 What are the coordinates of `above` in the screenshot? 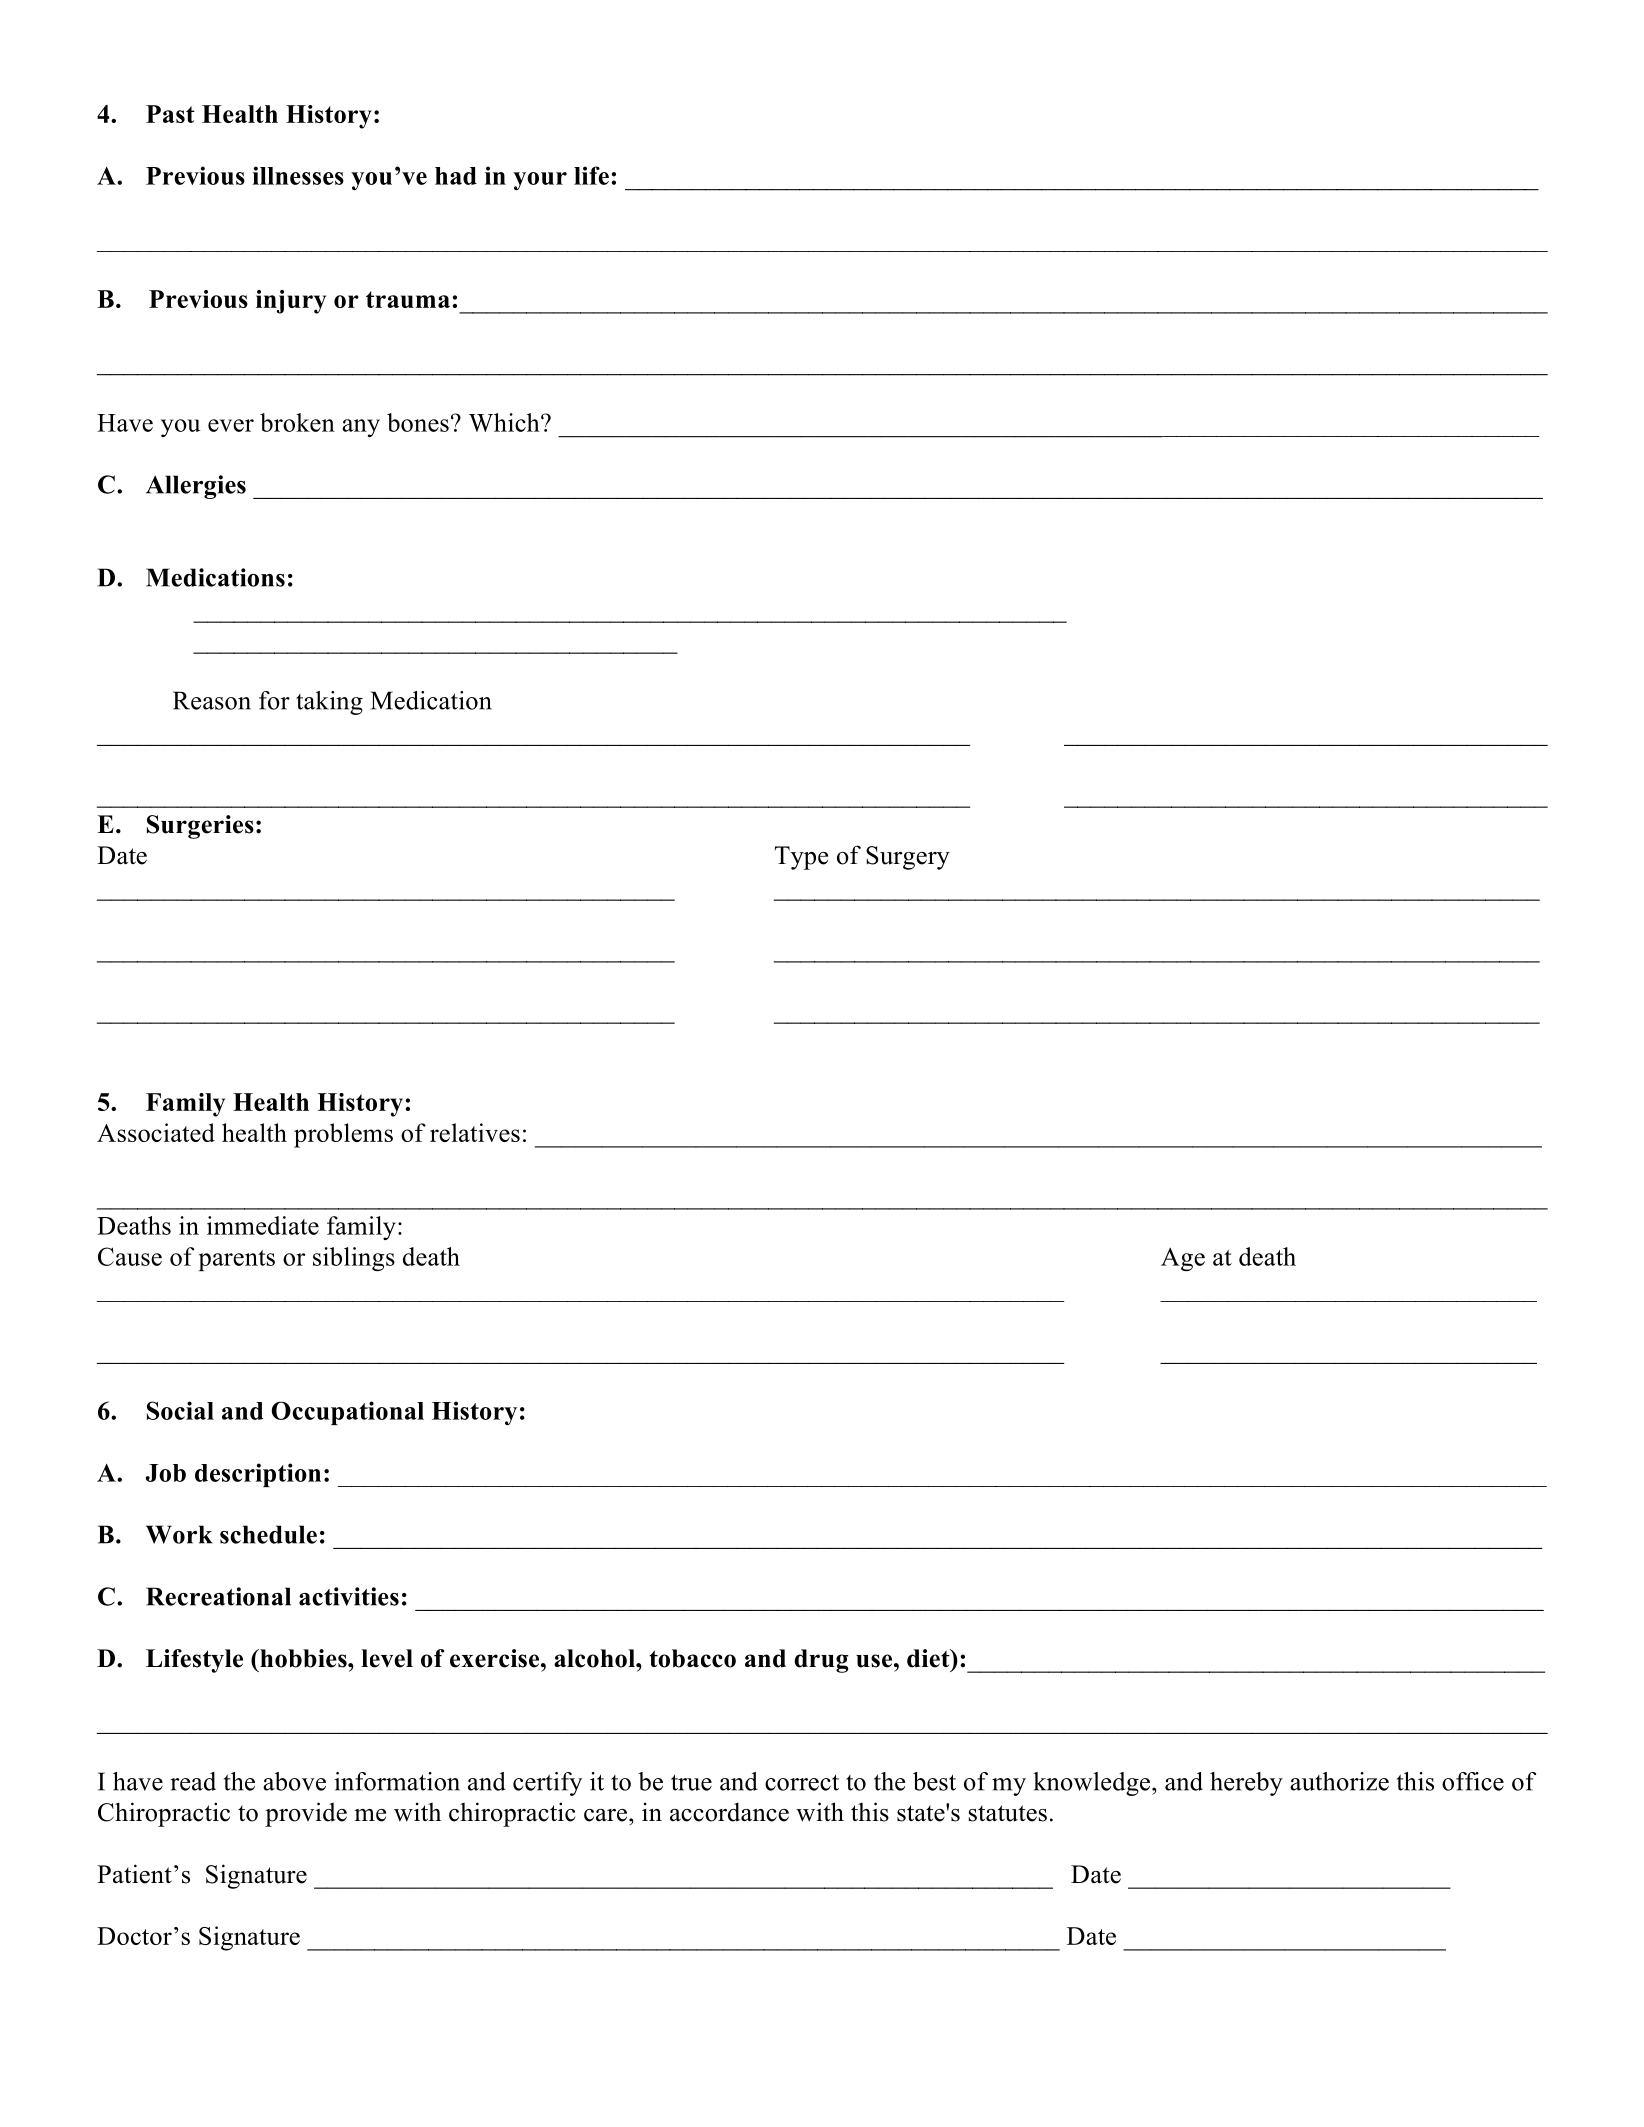 It's located at (294, 1781).
